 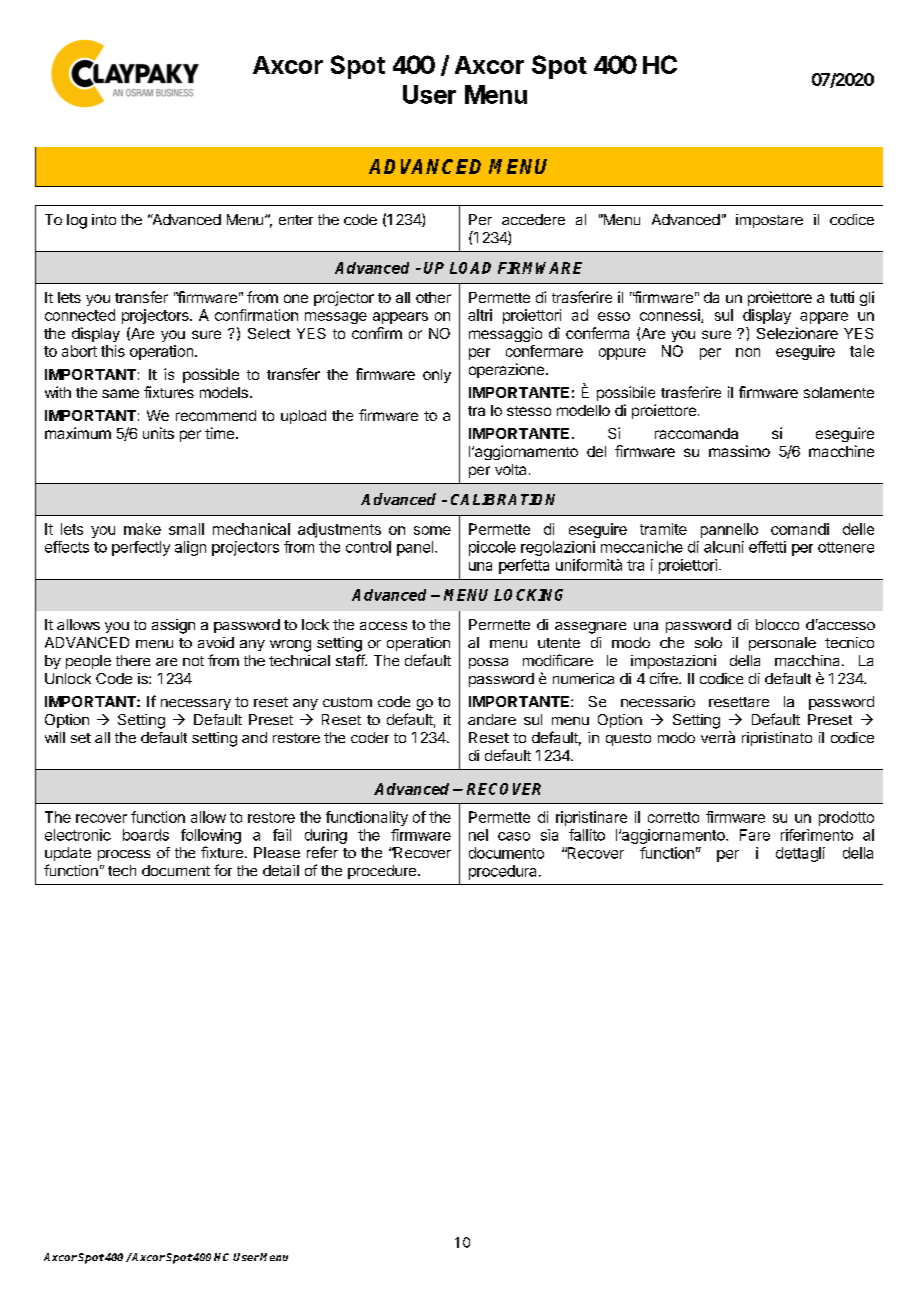 I want to click on staff, so click(x=351, y=660).
